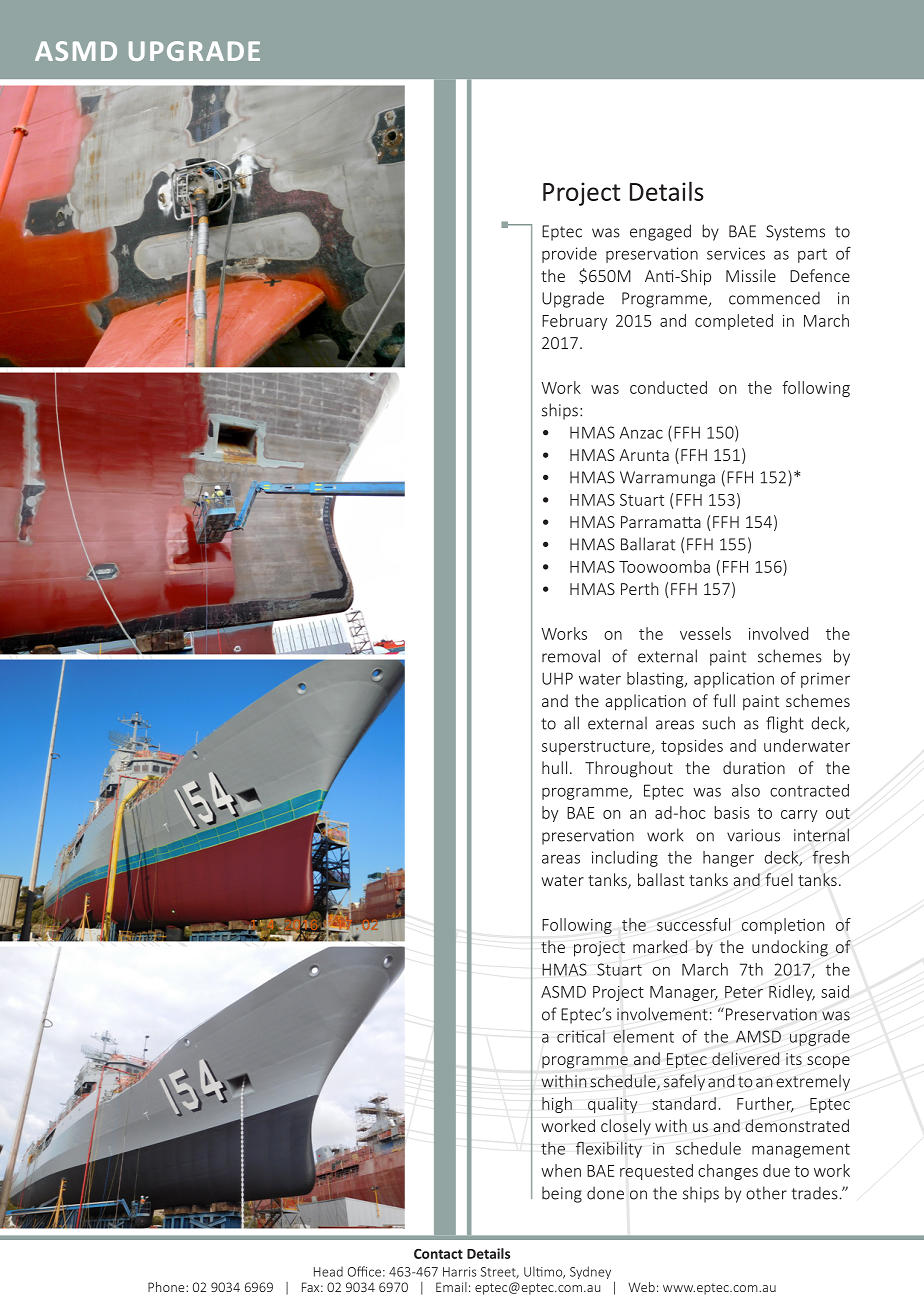 The height and width of the screenshot is (1308, 924). I want to click on provide, so click(569, 255).
